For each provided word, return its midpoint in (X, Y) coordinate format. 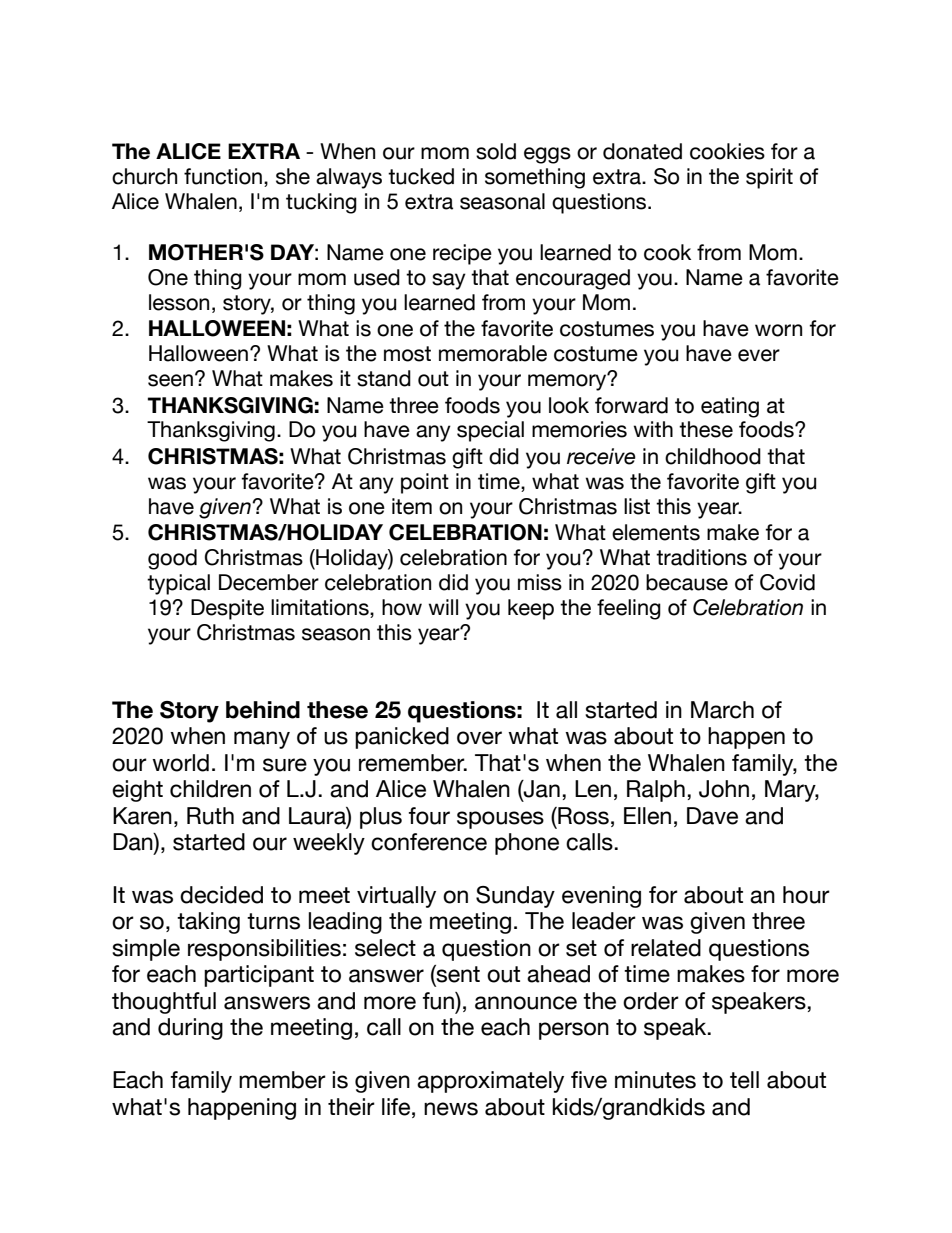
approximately (490, 1082)
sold (496, 151)
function (223, 176)
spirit (769, 178)
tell (744, 1080)
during (190, 1029)
